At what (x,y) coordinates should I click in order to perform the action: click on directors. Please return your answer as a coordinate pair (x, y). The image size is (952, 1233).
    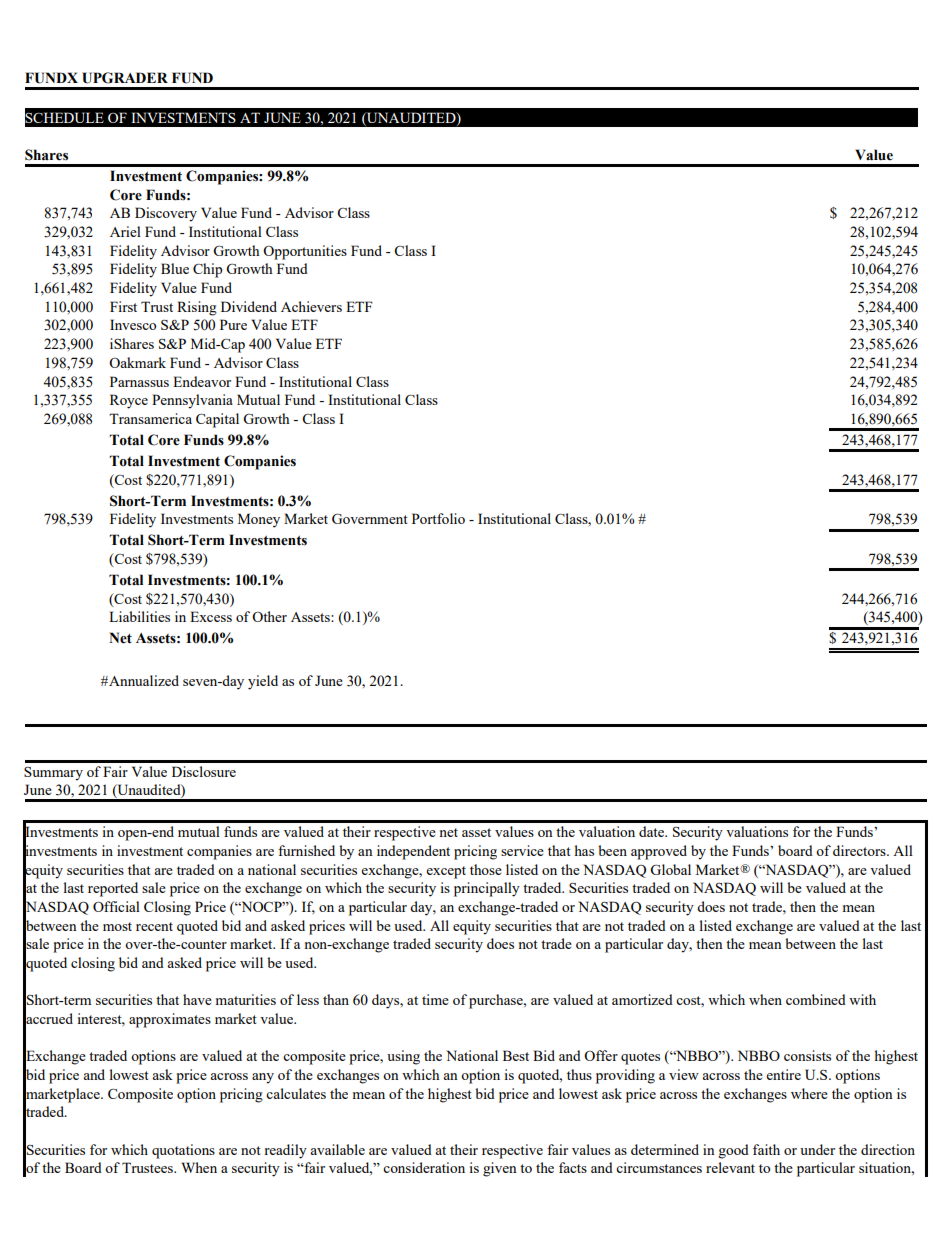
    Looking at the image, I should click on (860, 850).
